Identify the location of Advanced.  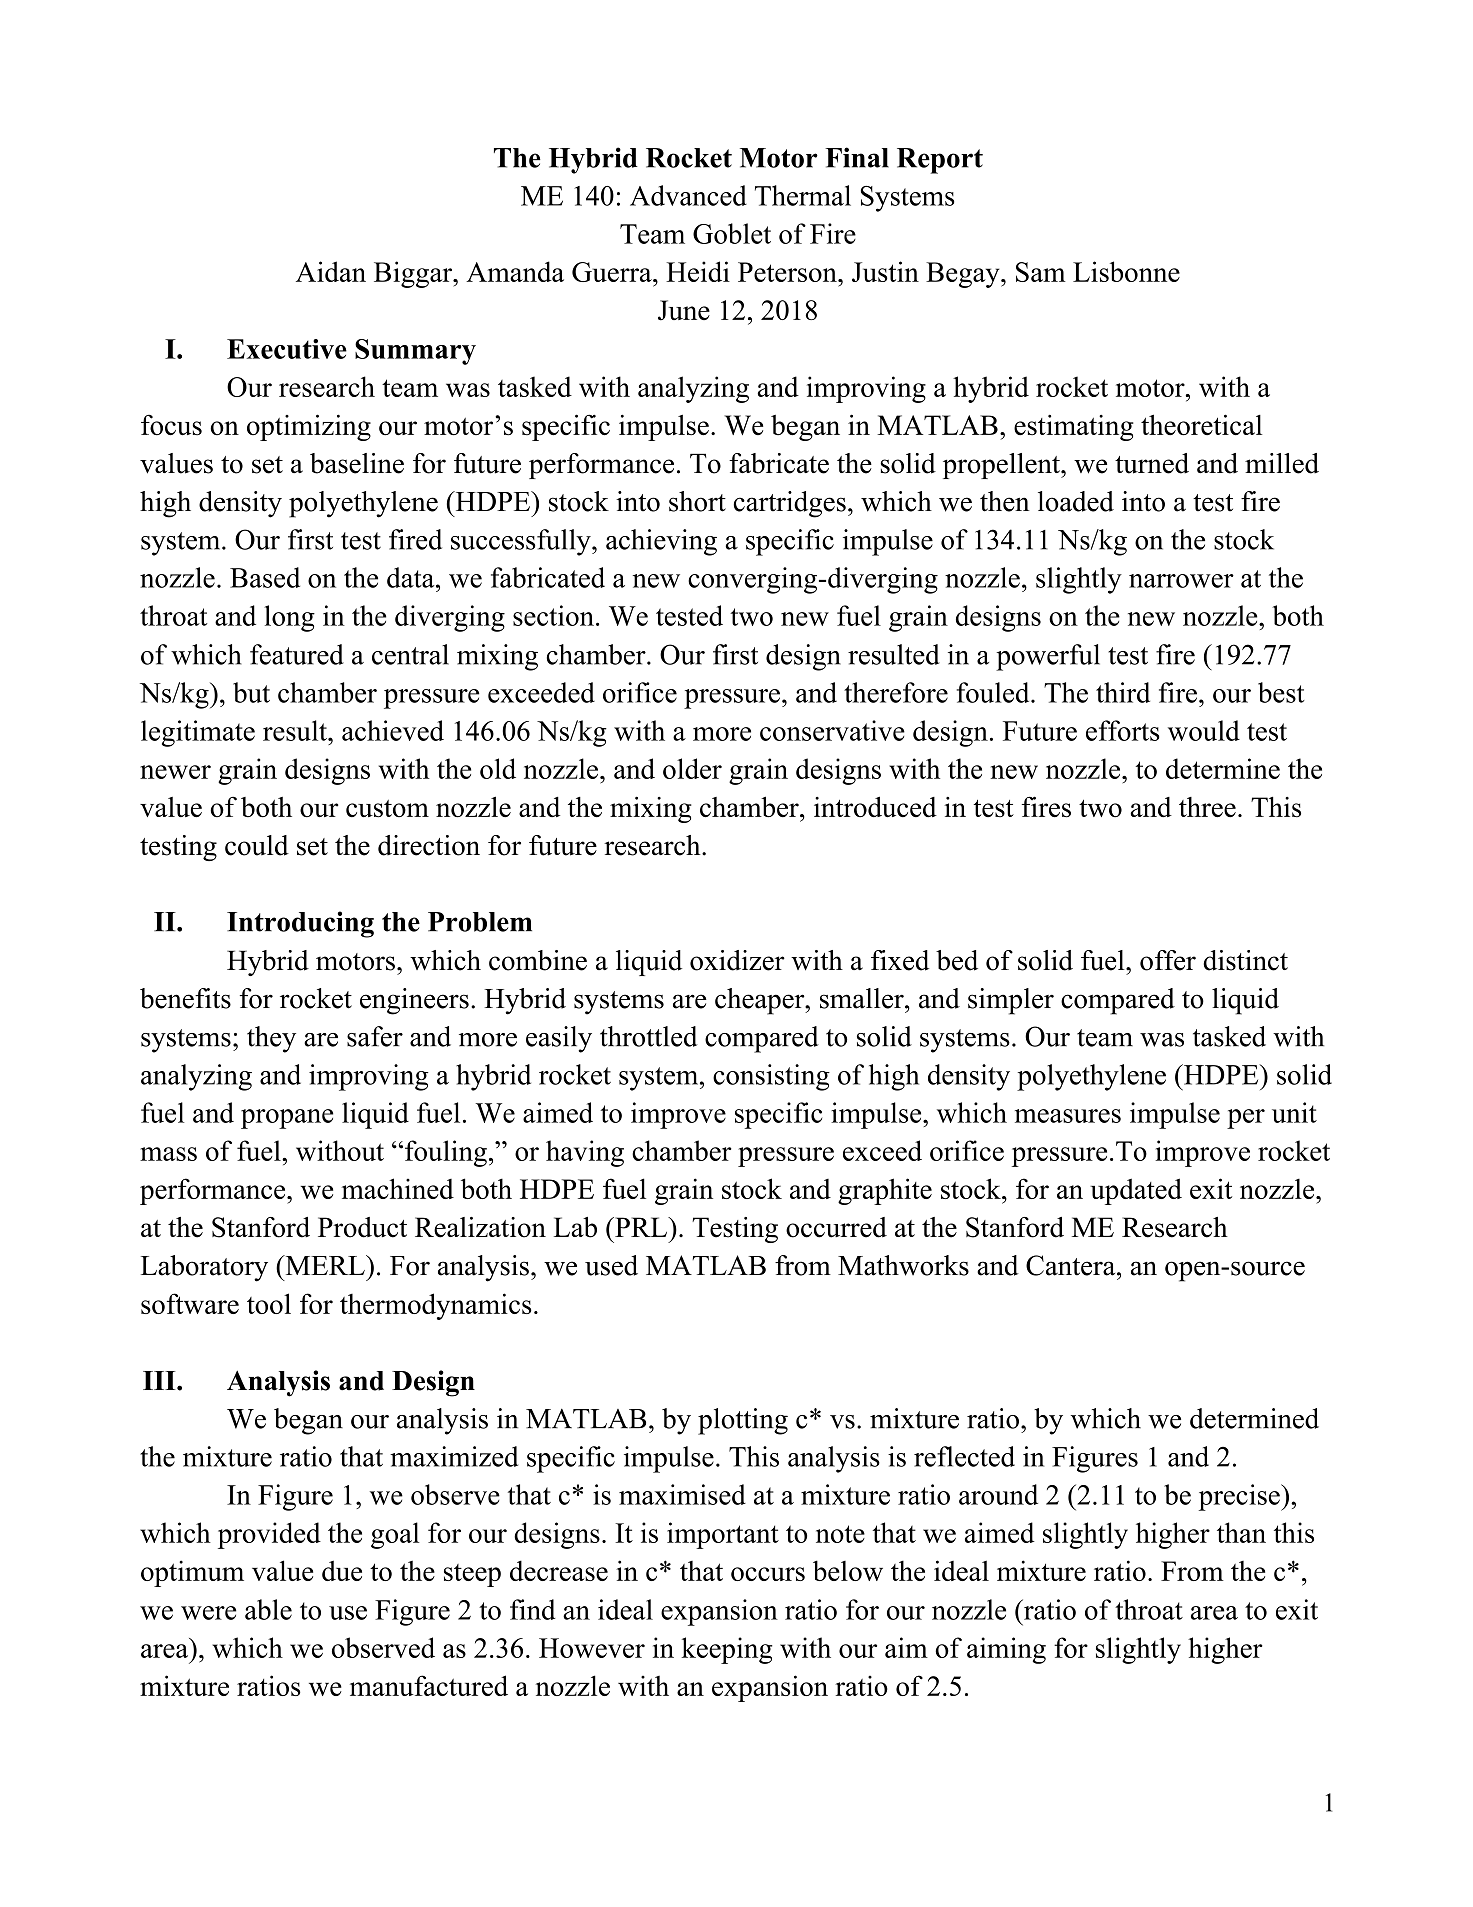
(688, 195).
